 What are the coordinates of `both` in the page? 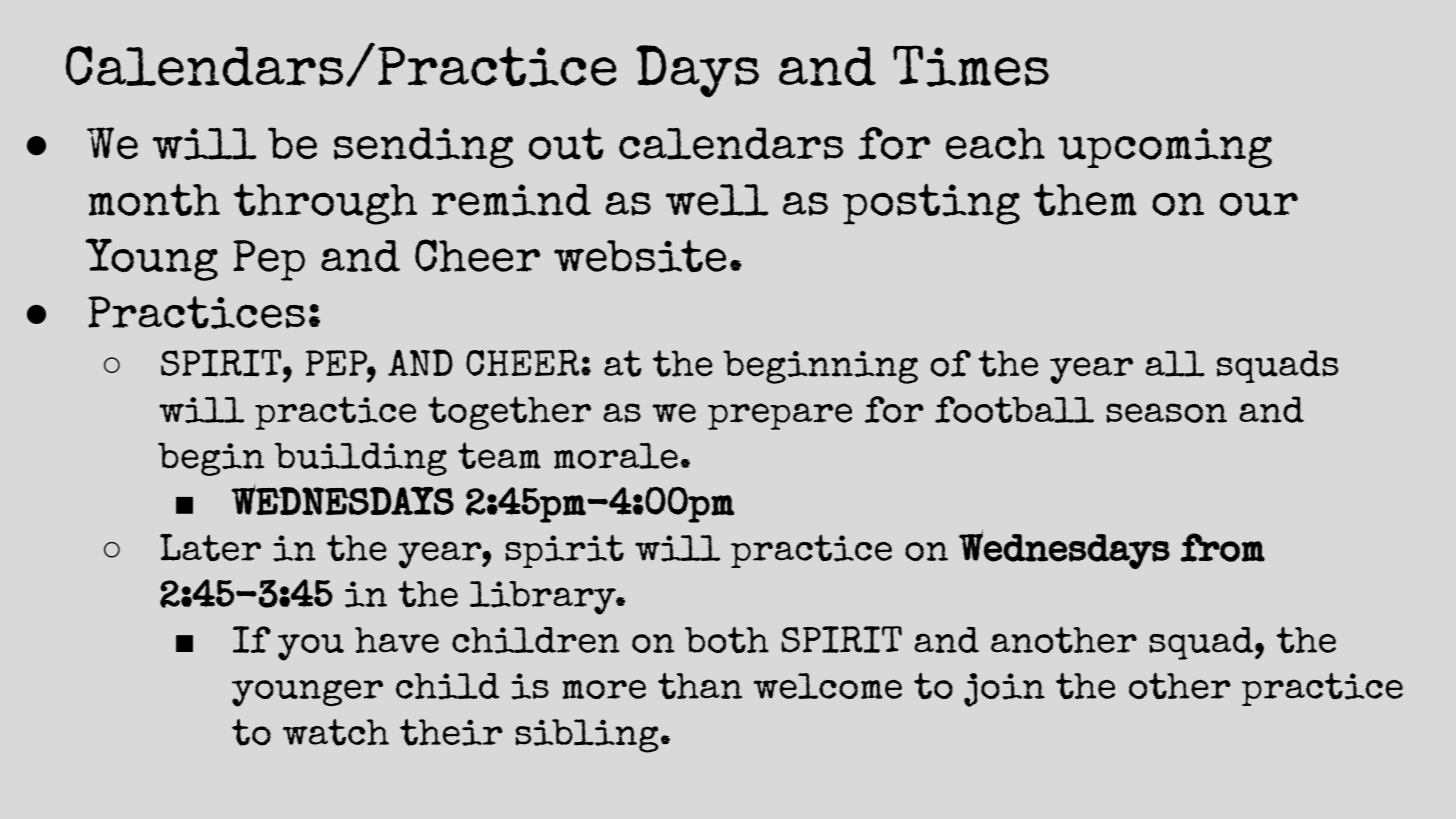 It's located at (727, 639).
